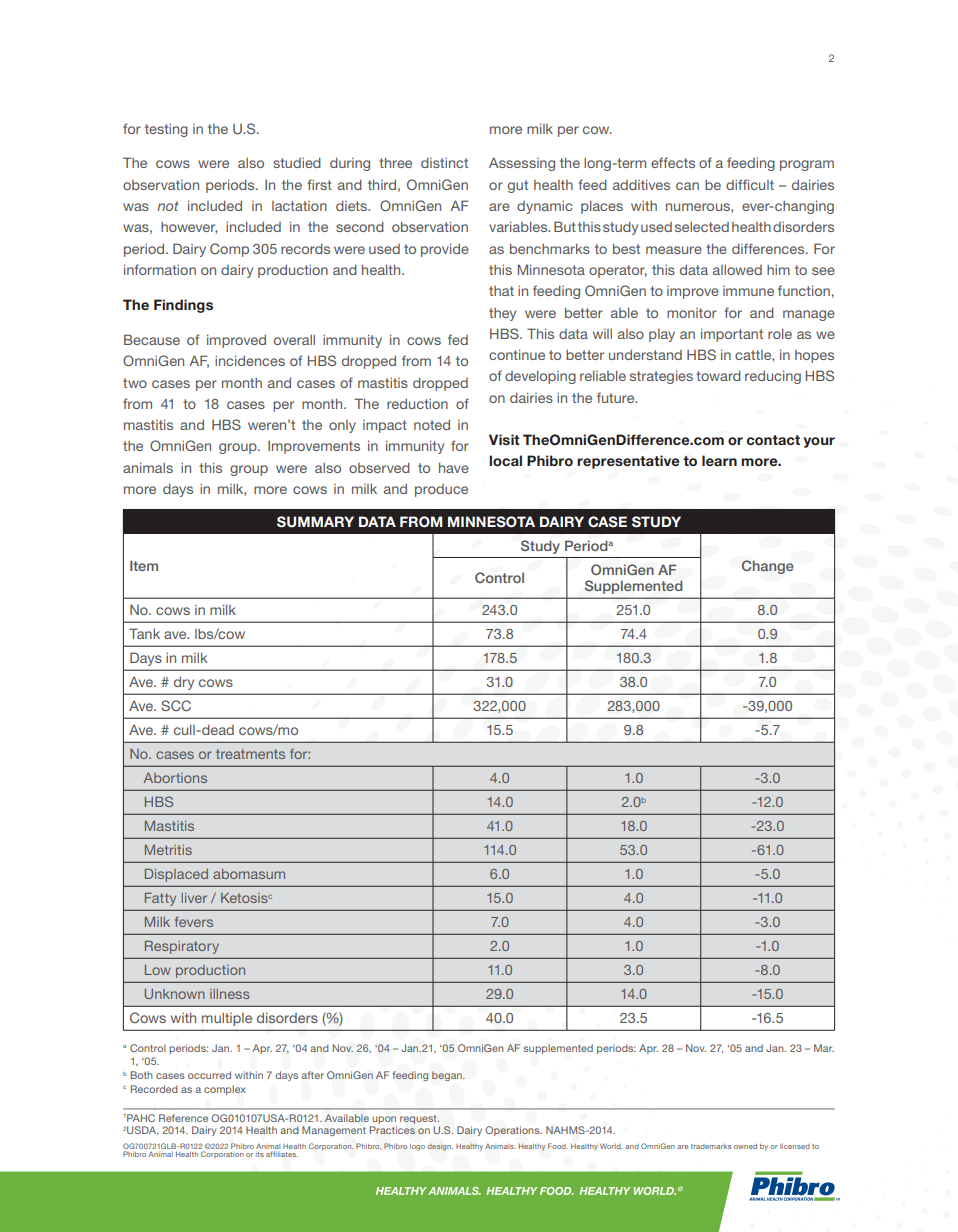  What do you see at coordinates (750, 184) in the page?
I see `difficult` at bounding box center [750, 184].
